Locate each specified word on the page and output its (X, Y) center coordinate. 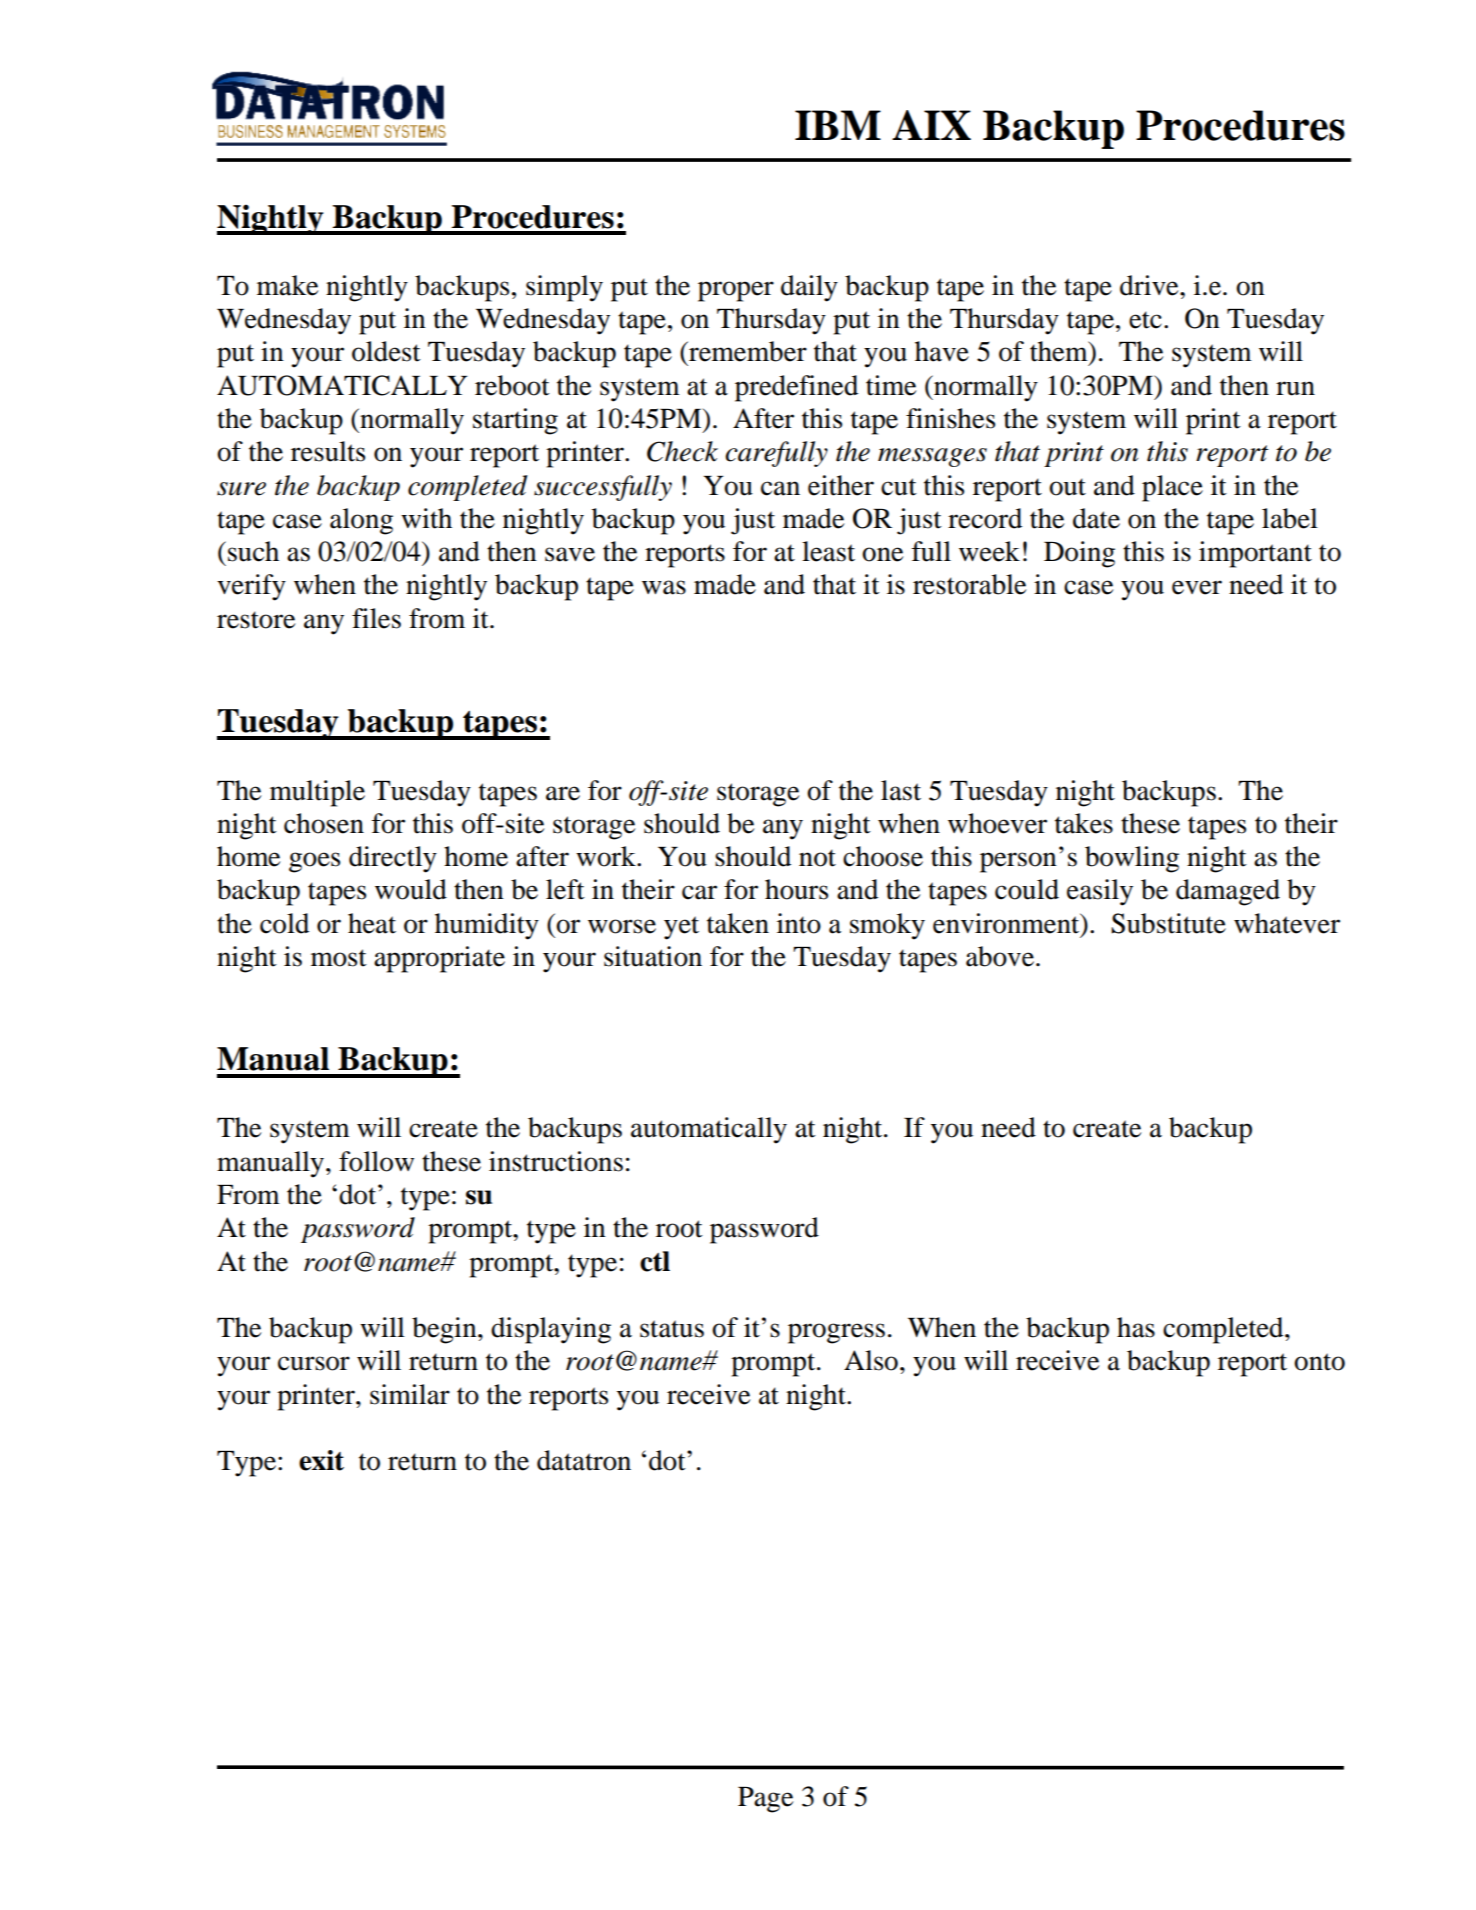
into (799, 923)
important (1255, 554)
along (361, 521)
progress (836, 1333)
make (287, 285)
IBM (838, 125)
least (828, 551)
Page (765, 1800)
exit (321, 1460)
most (339, 958)
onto (1319, 1362)
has (1136, 1327)
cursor (314, 1363)
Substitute (1168, 923)
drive (1150, 285)
